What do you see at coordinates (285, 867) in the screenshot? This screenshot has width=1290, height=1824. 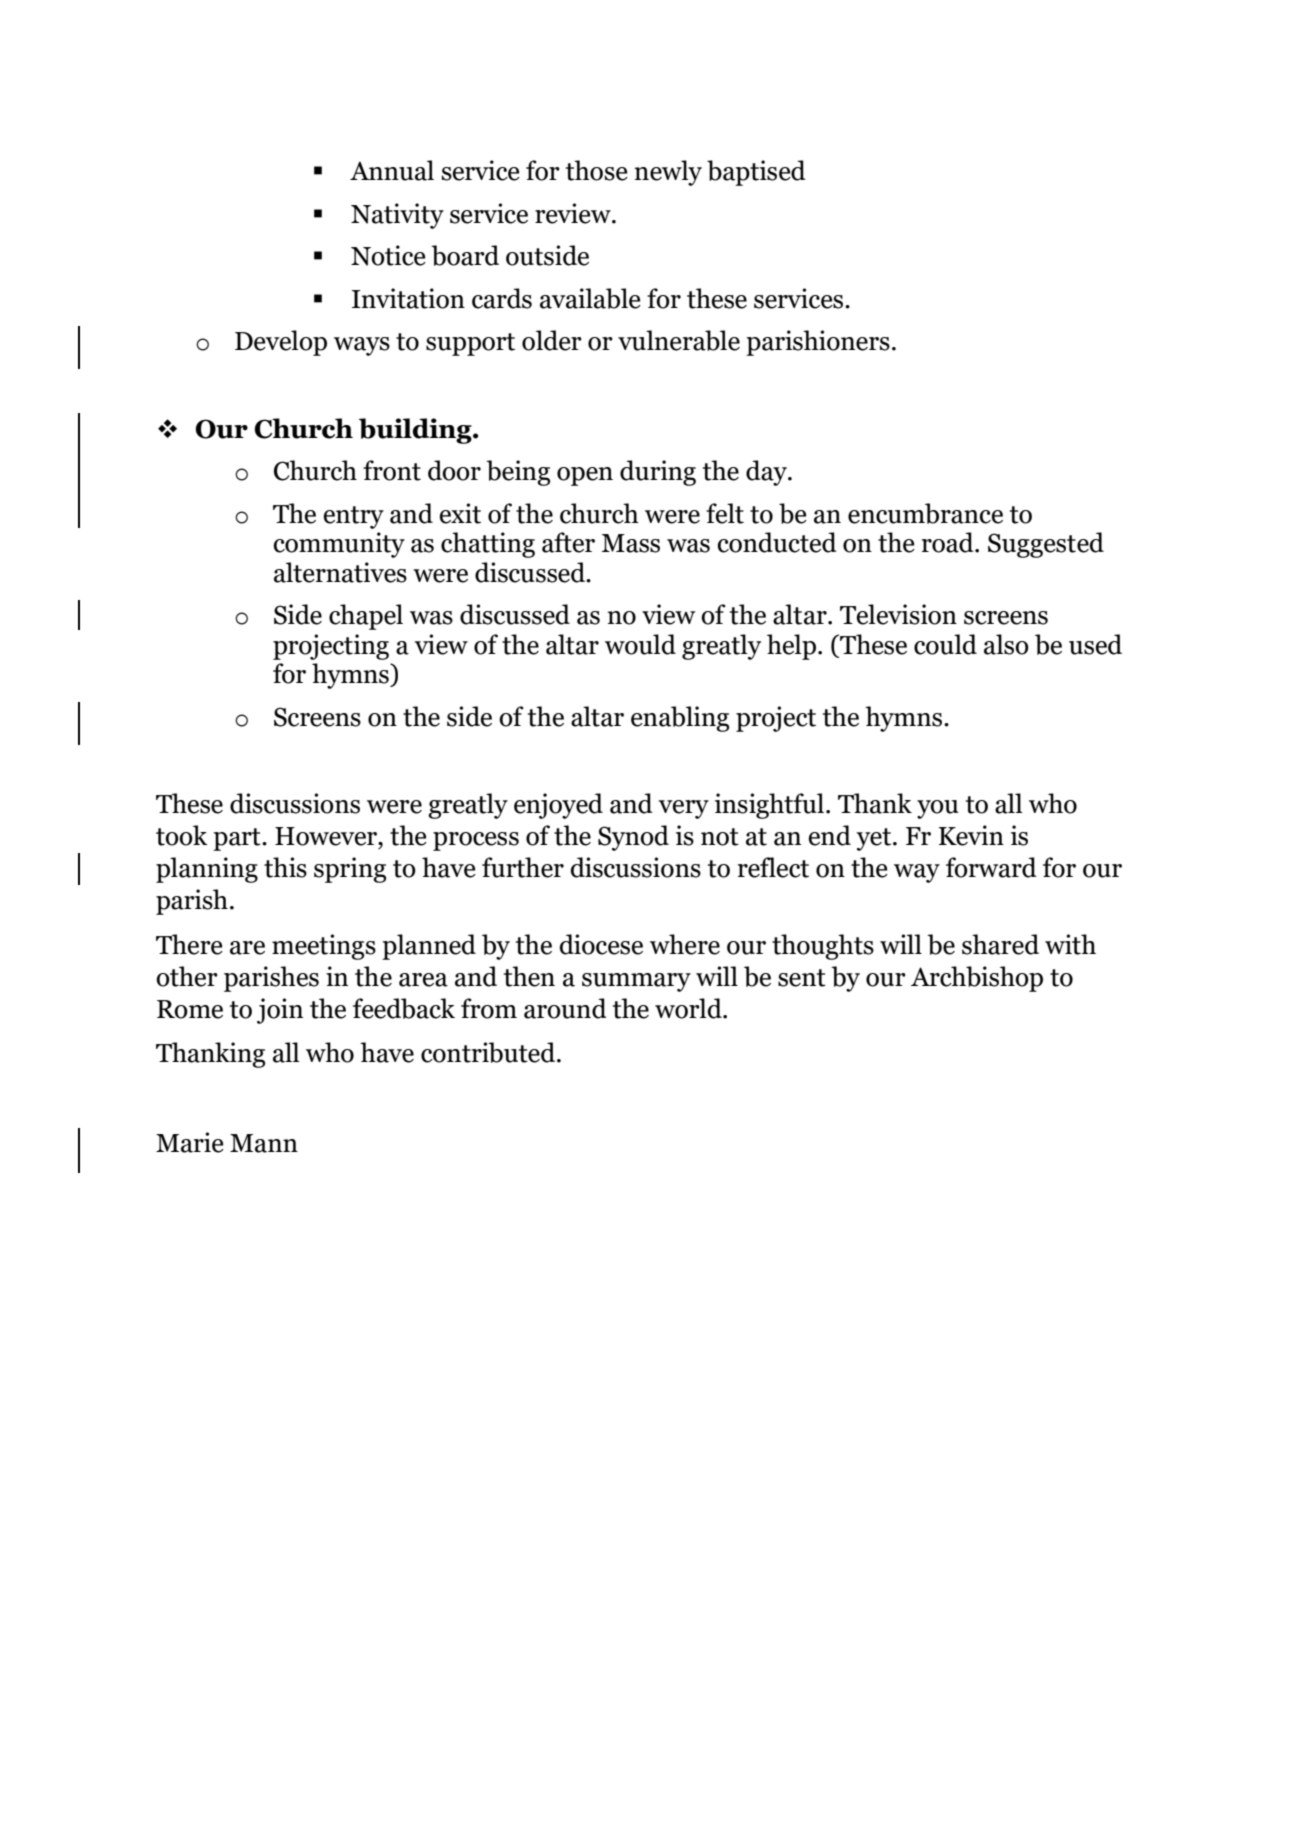 I see `this` at bounding box center [285, 867].
